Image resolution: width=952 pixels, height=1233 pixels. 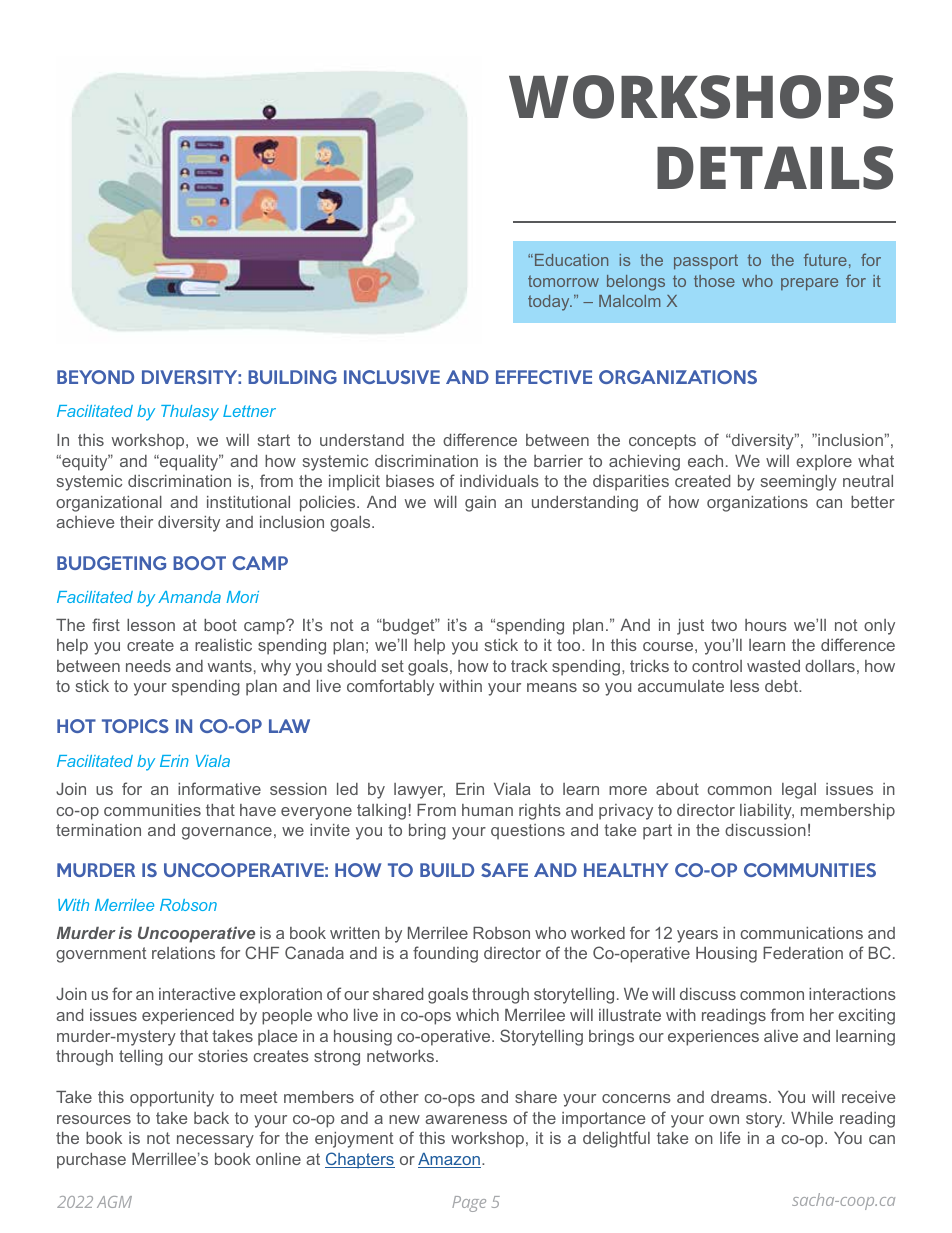 What do you see at coordinates (775, 168) in the screenshot?
I see `DETAILS` at bounding box center [775, 168].
